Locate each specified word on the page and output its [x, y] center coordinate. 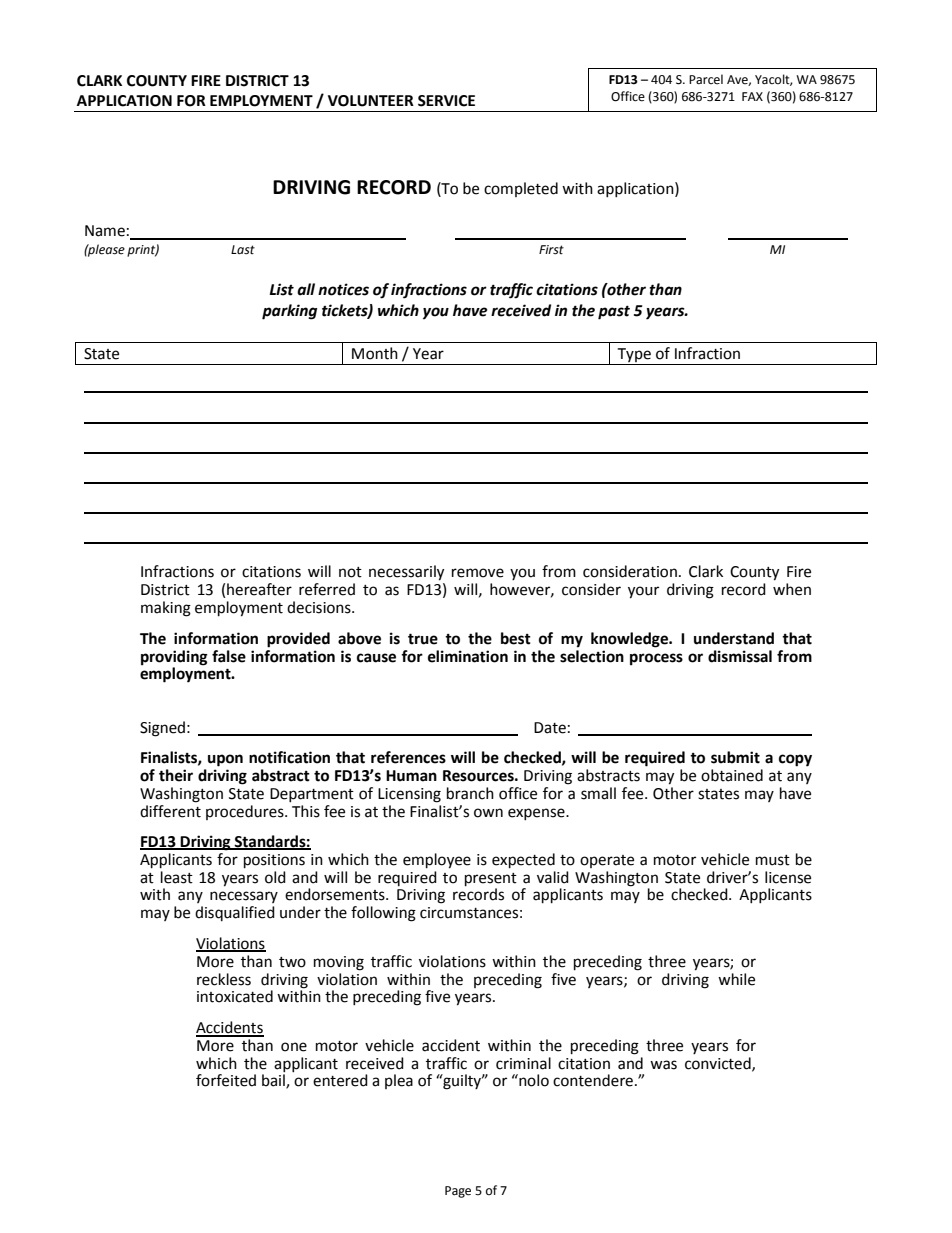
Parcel [706, 79]
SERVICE [446, 101]
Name [105, 231]
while [736, 979]
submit [735, 757]
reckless [224, 979]
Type [634, 355]
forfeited [226, 1080]
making [166, 609]
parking [289, 312]
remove [478, 573]
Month [375, 353]
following [383, 914]
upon [225, 760]
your [643, 592]
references [408, 757]
